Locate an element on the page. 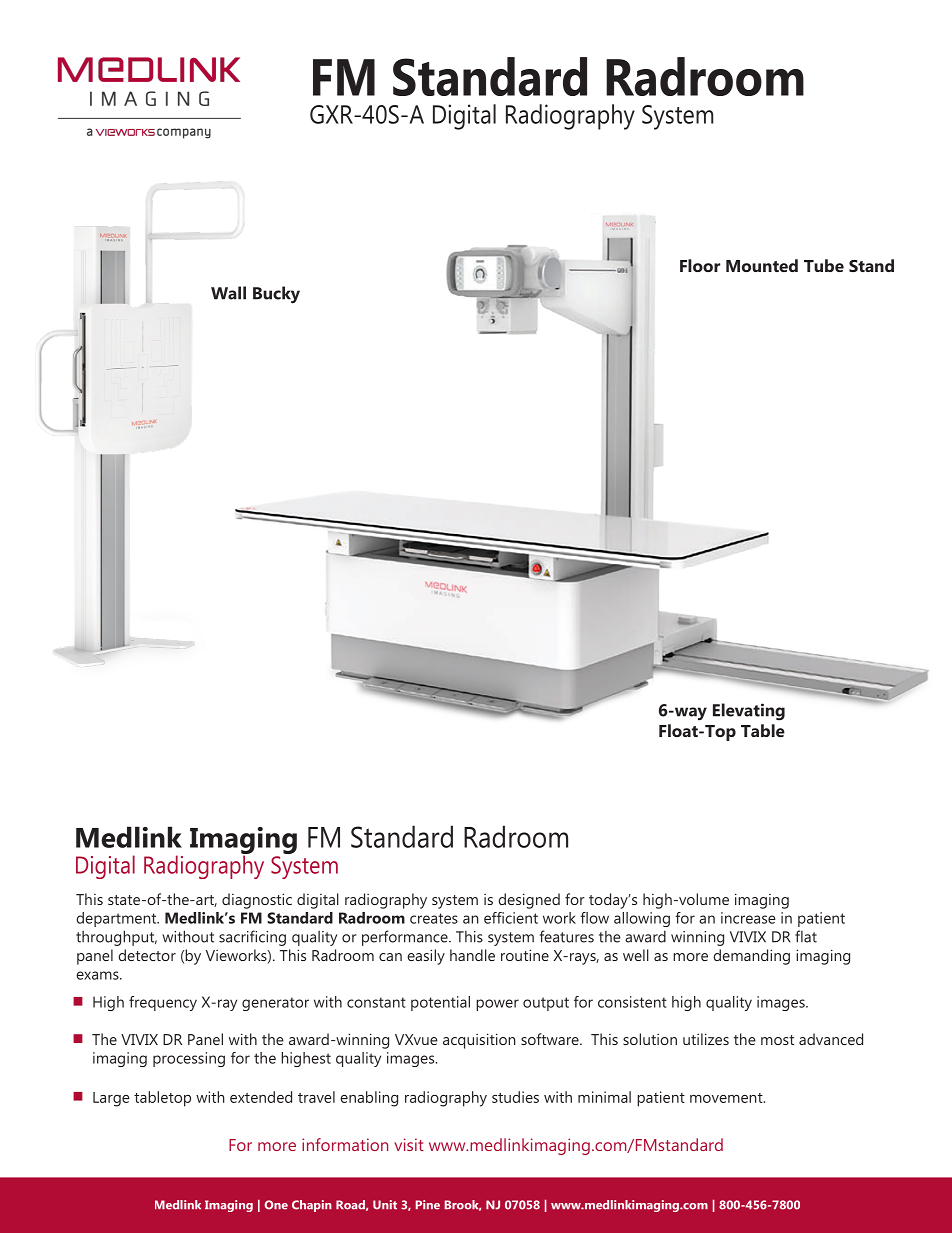 This image has height=1233, width=952. Mounted is located at coordinates (762, 265).
